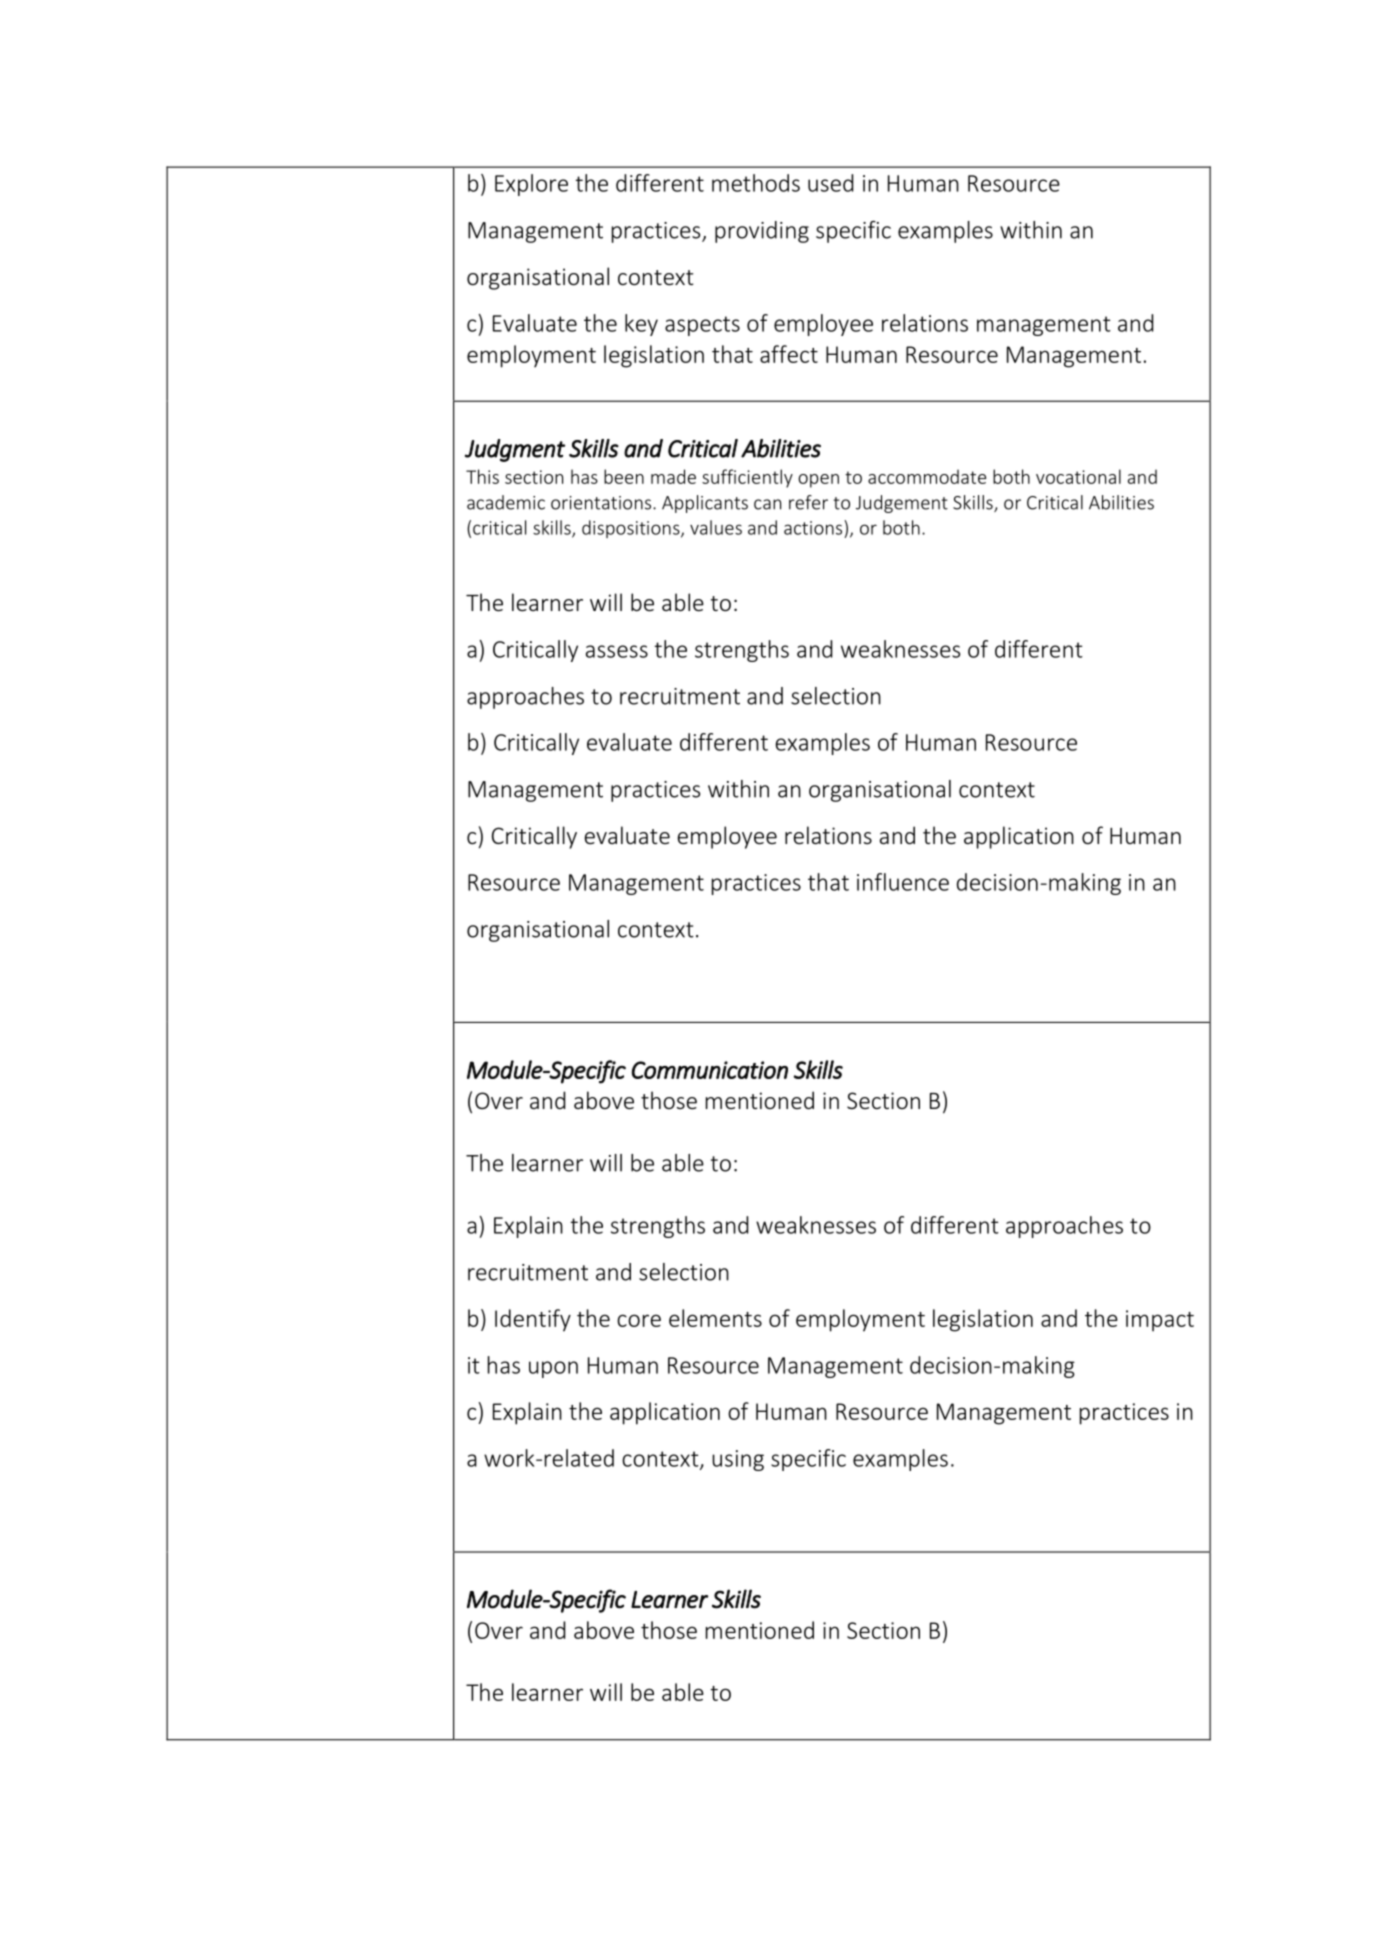 The image size is (1377, 1948). I want to click on impact, so click(1160, 1321).
